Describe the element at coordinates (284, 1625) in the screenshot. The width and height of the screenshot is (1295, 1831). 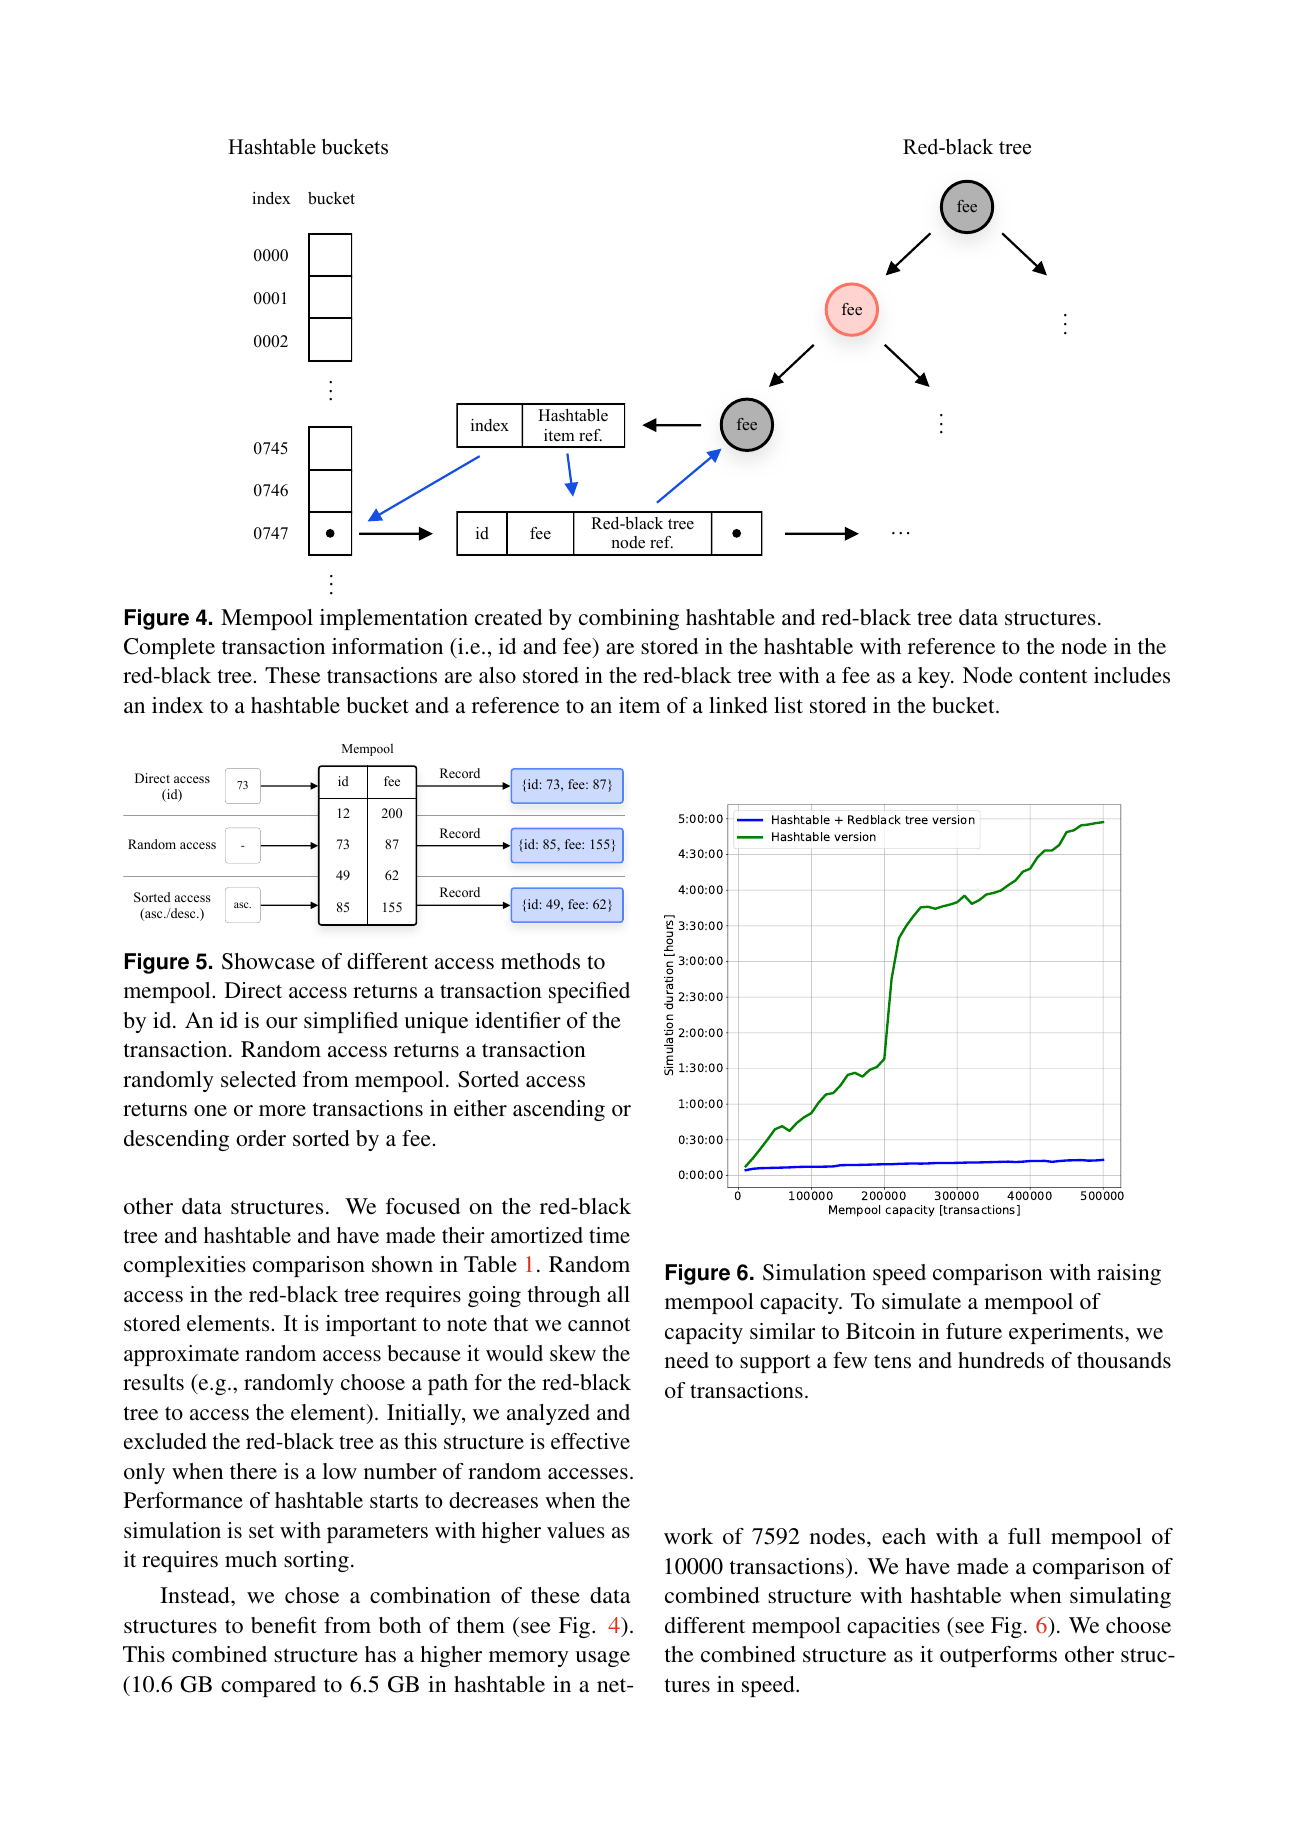
I see `benefit` at that location.
